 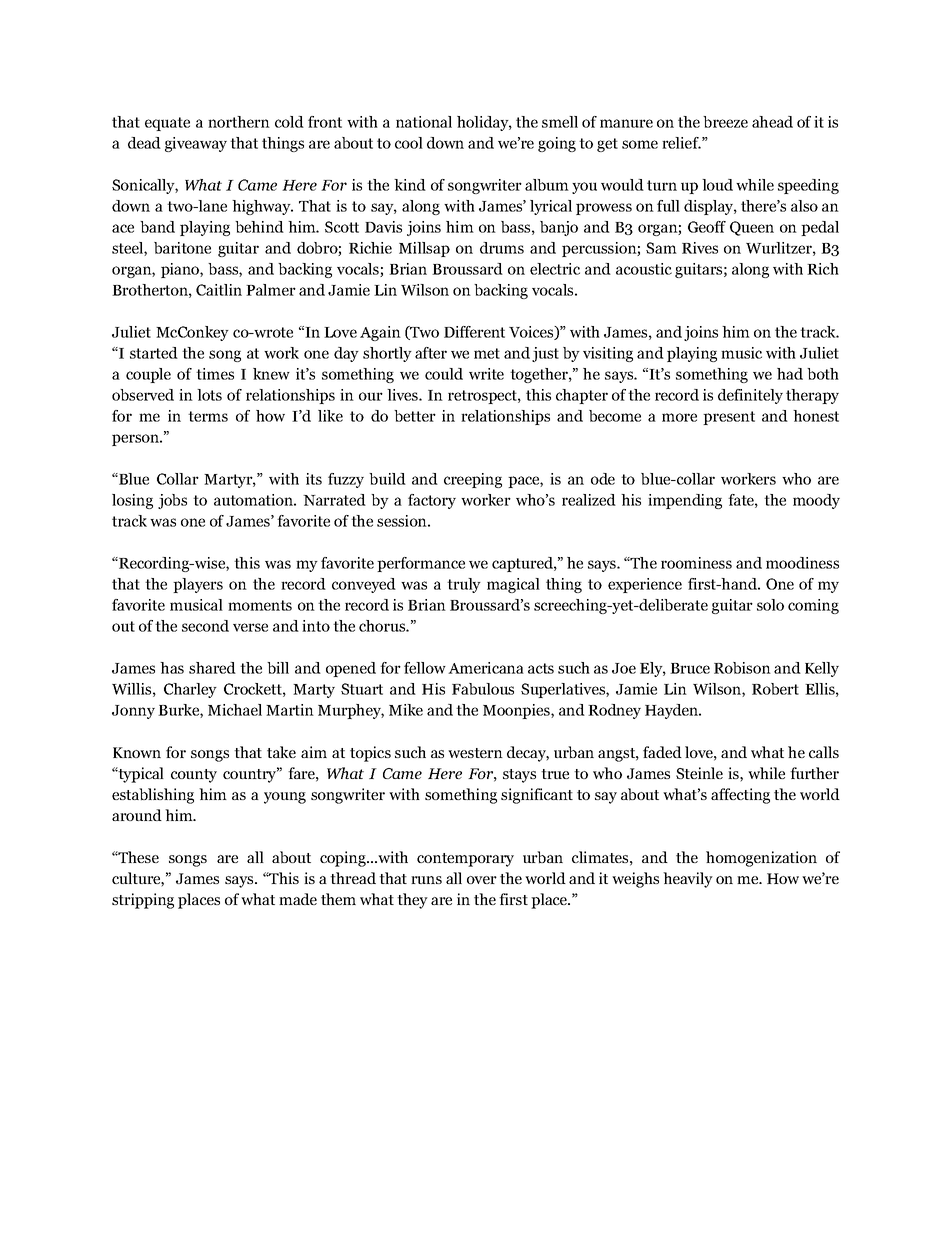 I want to click on giveaway, so click(x=196, y=144).
